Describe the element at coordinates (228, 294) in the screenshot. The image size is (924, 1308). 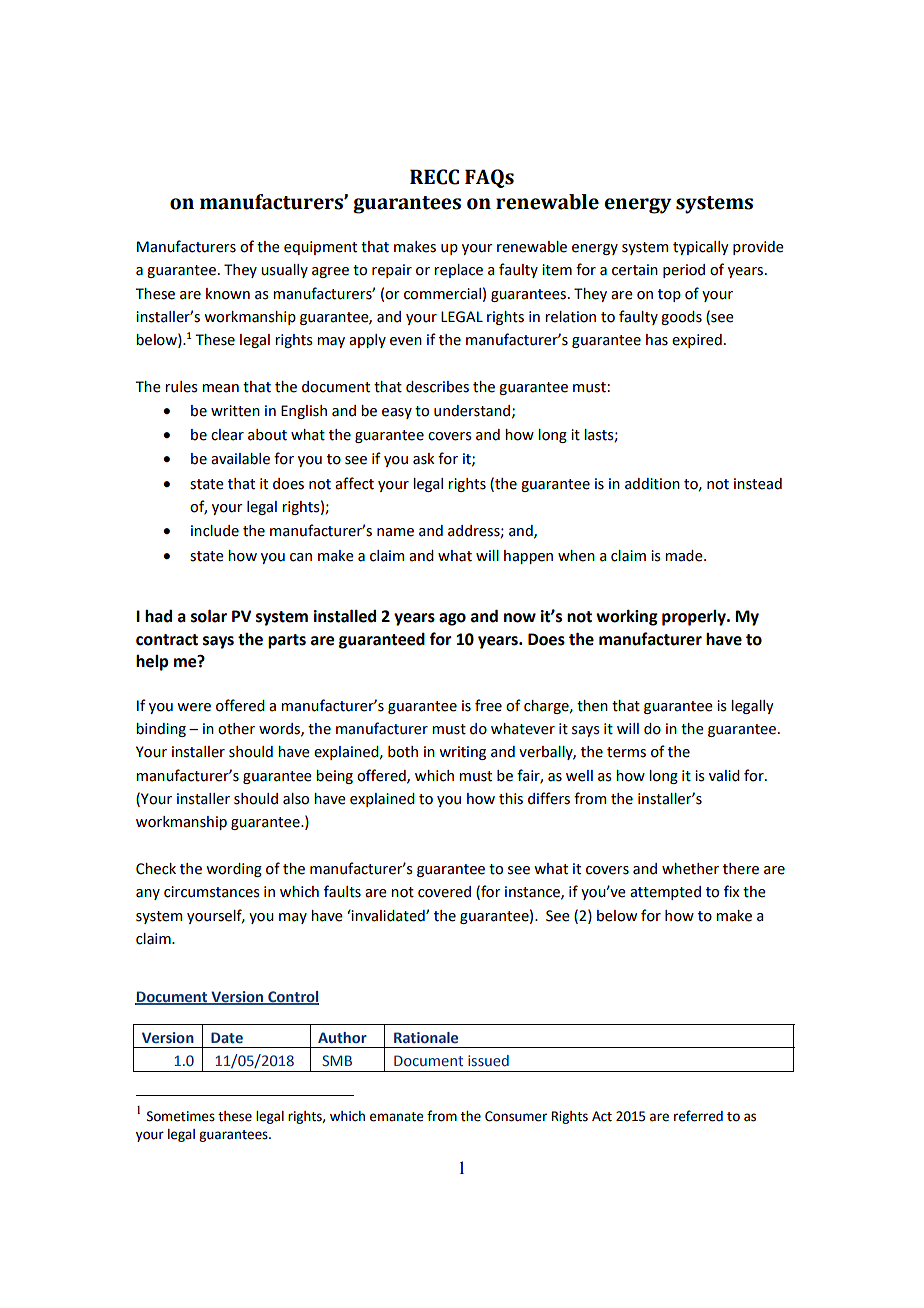
I see `known` at that location.
